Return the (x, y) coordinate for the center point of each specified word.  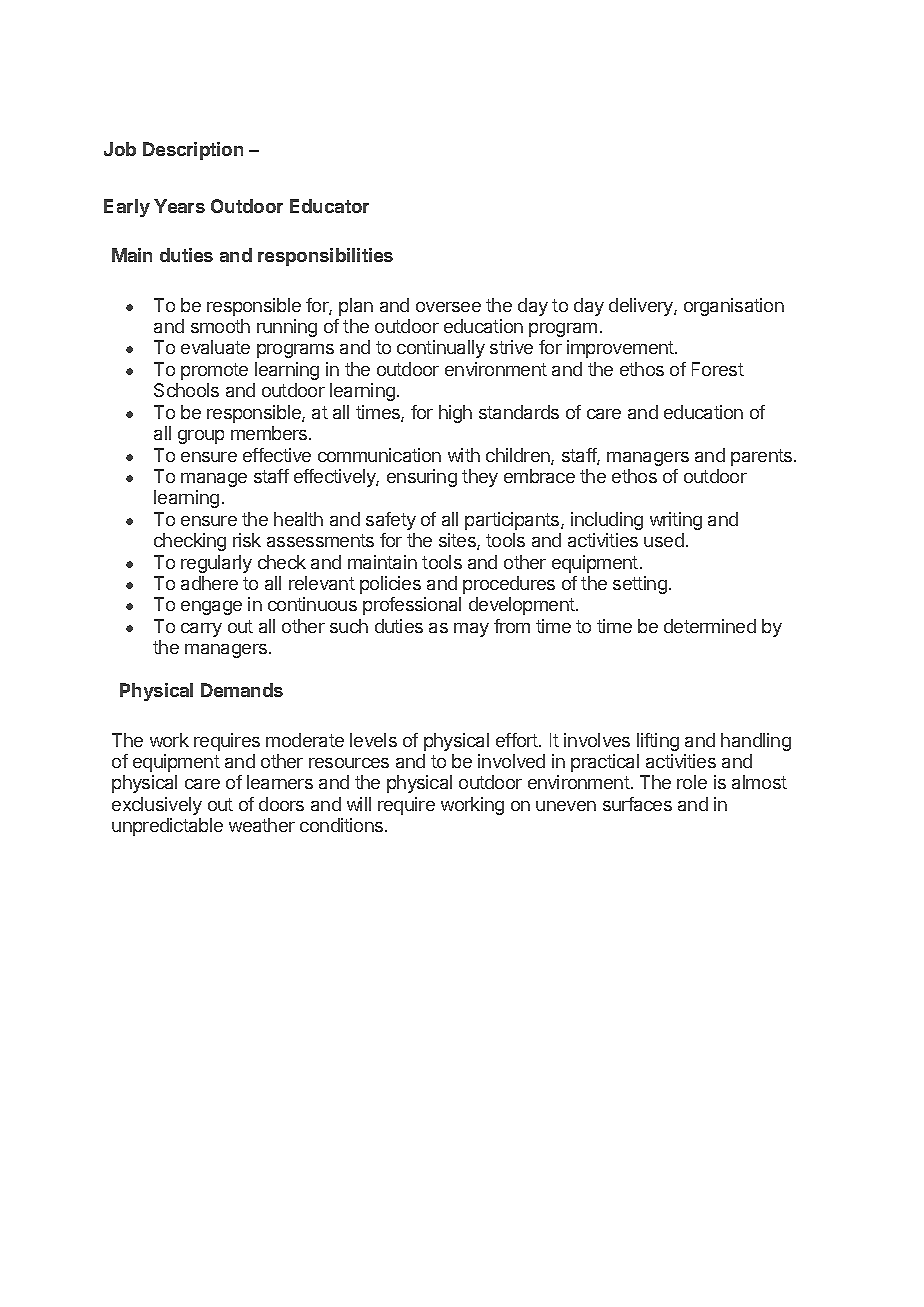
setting (640, 585)
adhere (209, 583)
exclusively (157, 806)
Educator (329, 206)
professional (412, 606)
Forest (718, 369)
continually (441, 349)
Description (193, 151)
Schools (186, 390)
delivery (642, 307)
